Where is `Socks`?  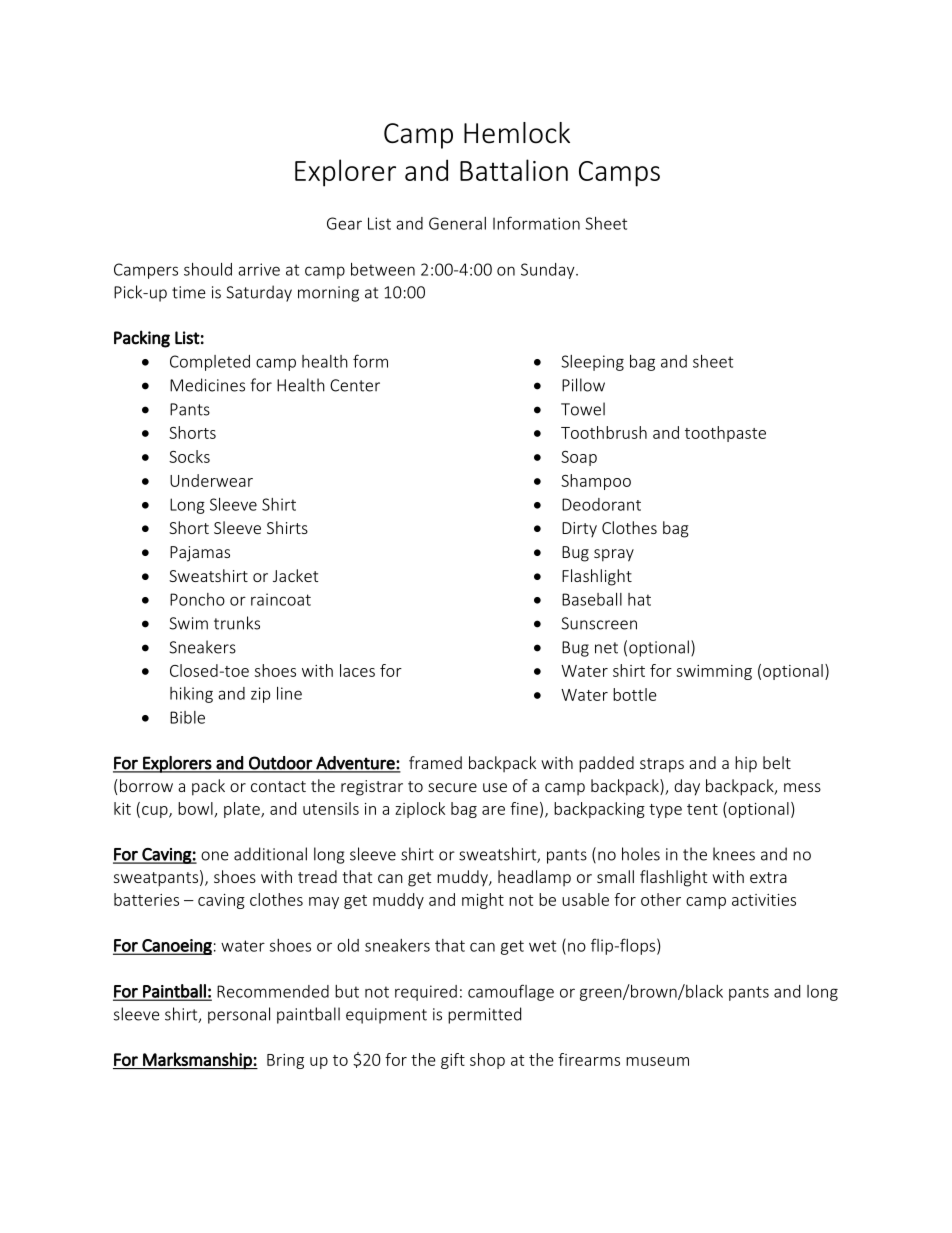 Socks is located at coordinates (189, 456).
